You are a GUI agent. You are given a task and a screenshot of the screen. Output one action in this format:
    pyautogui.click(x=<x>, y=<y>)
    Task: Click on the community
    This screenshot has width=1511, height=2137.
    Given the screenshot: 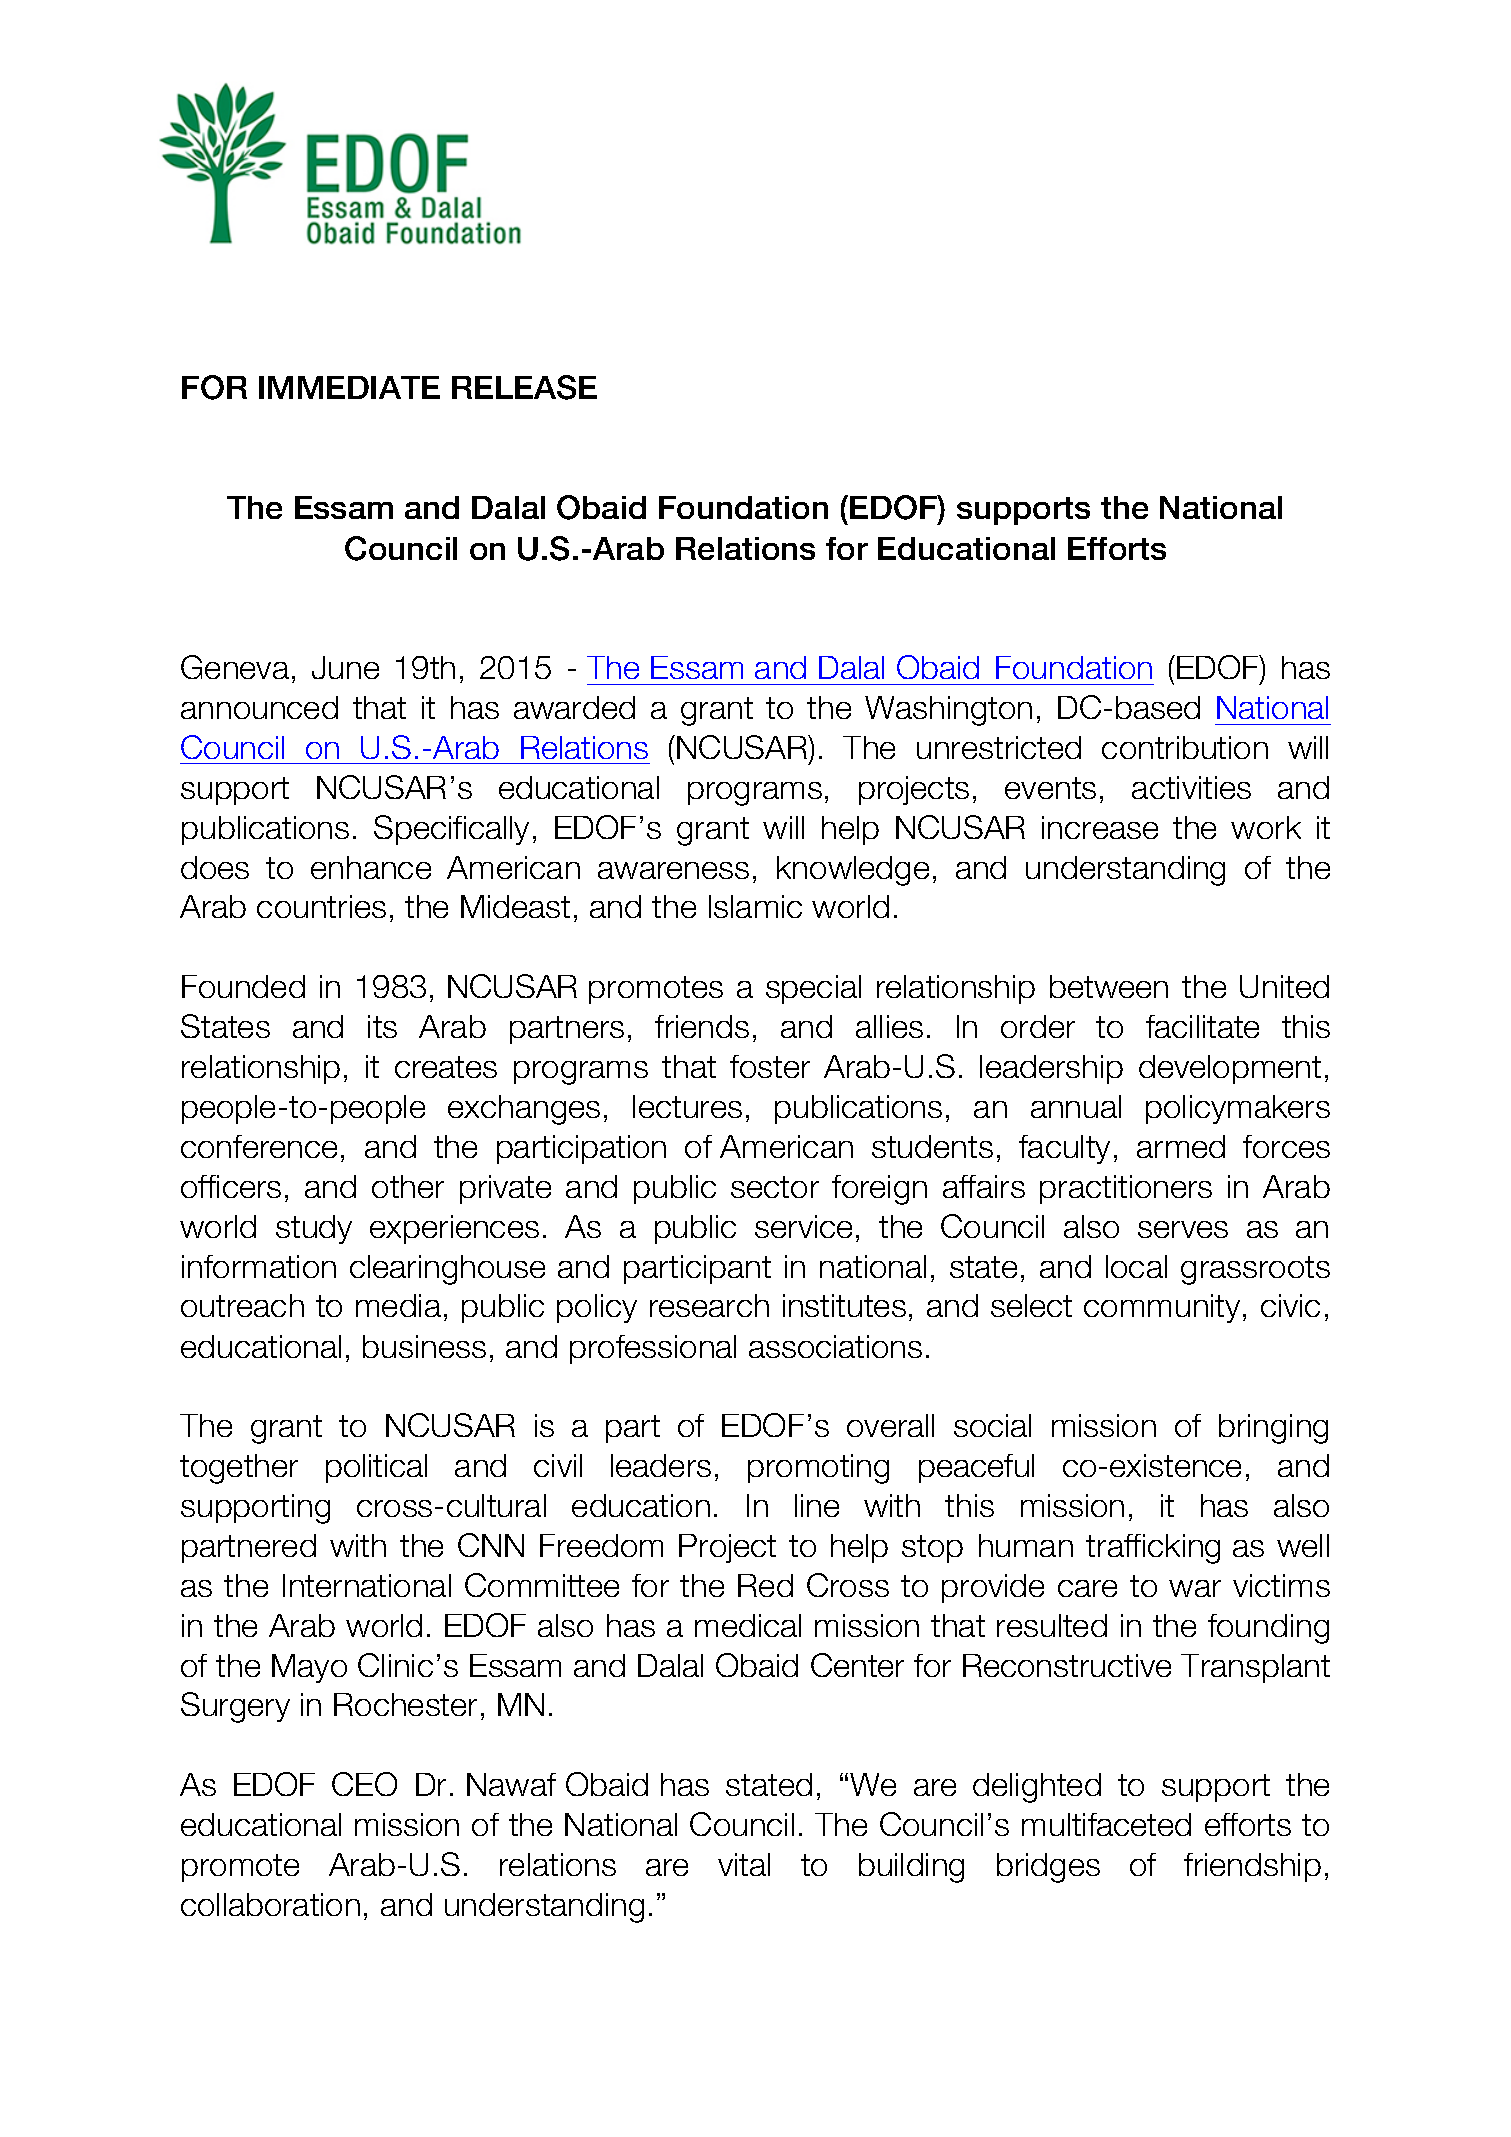 What is the action you would take?
    pyautogui.click(x=1162, y=1308)
